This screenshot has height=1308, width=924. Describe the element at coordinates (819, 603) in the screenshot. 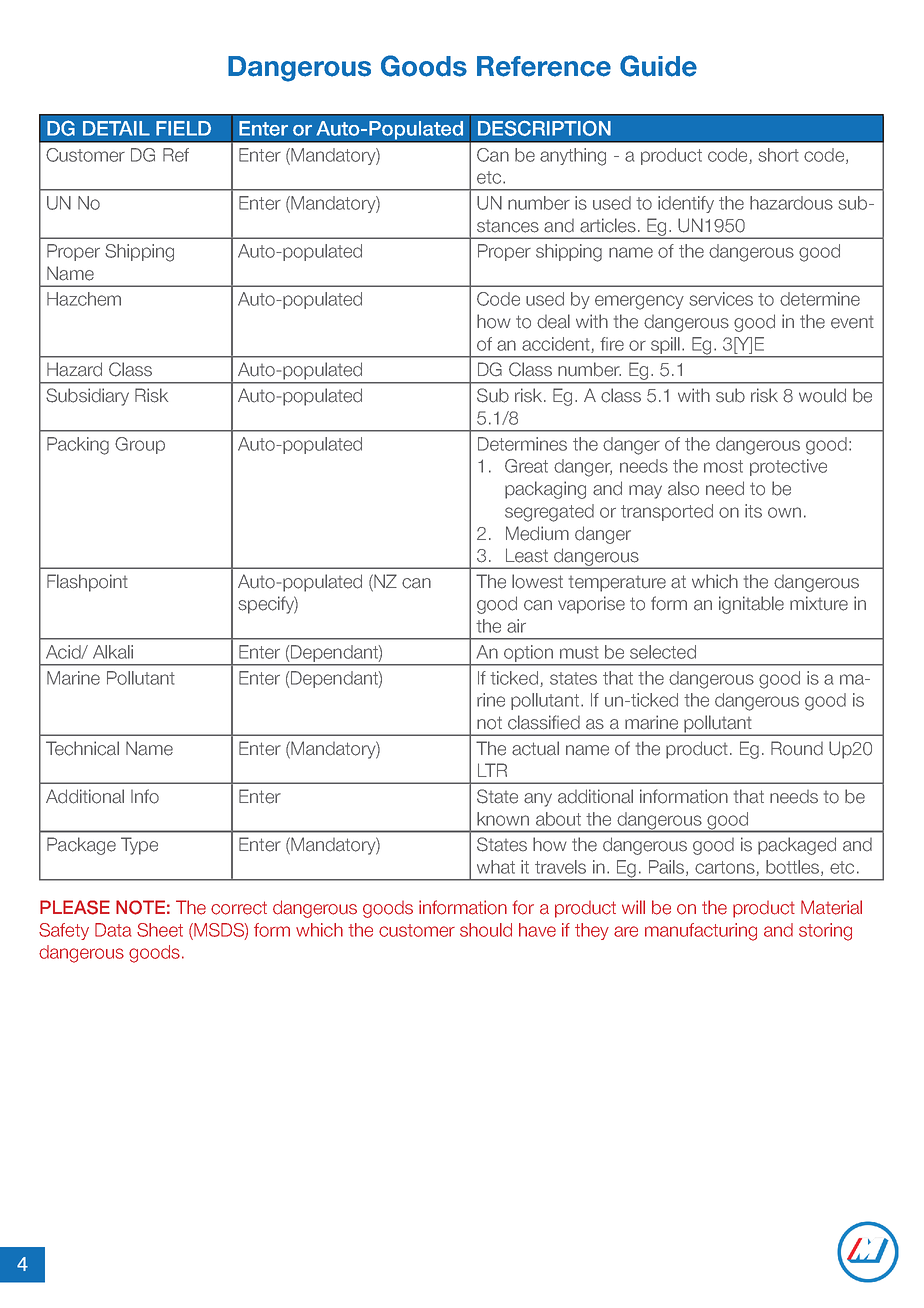

I see `mixture` at that location.
